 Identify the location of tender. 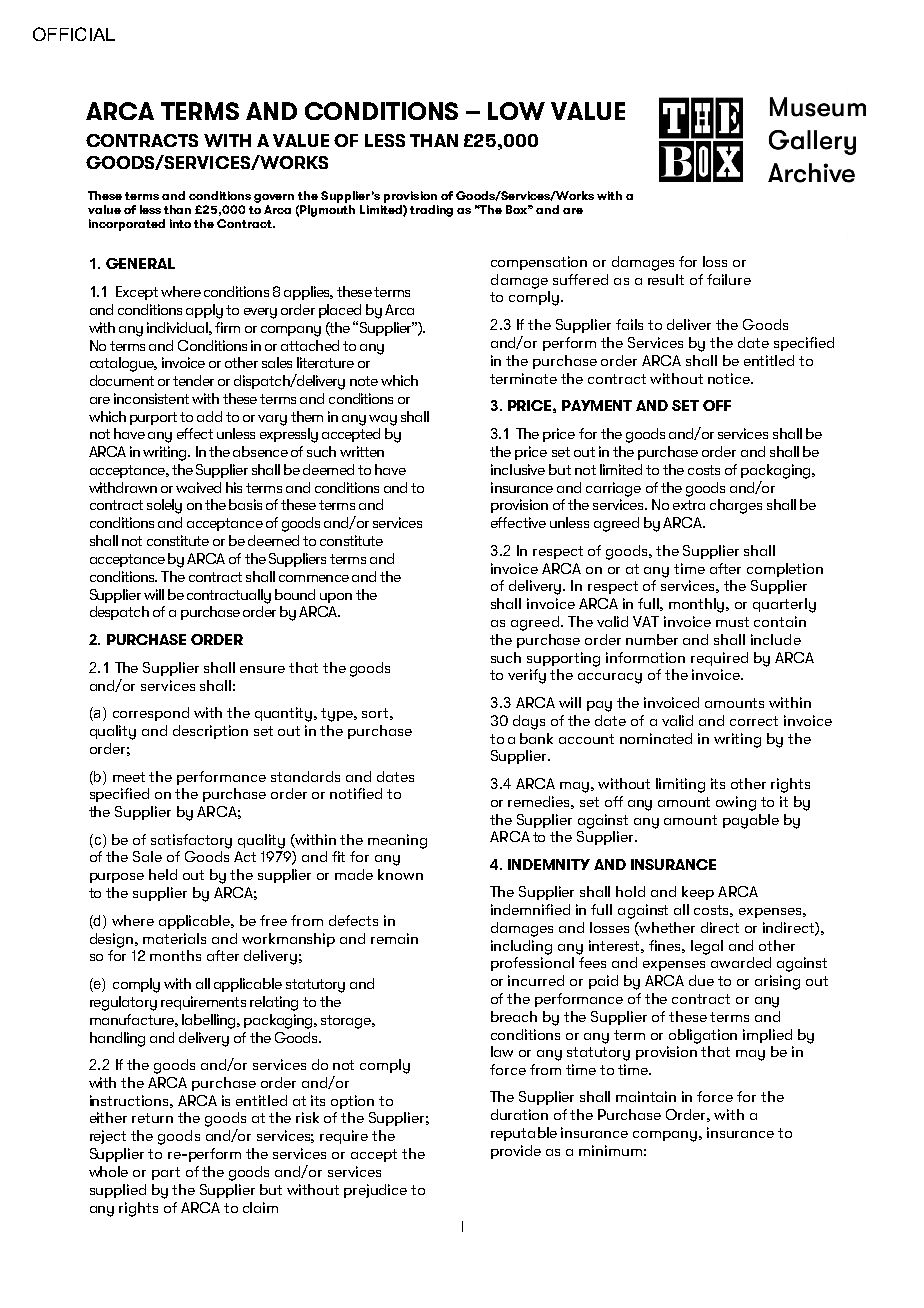
(193, 380).
